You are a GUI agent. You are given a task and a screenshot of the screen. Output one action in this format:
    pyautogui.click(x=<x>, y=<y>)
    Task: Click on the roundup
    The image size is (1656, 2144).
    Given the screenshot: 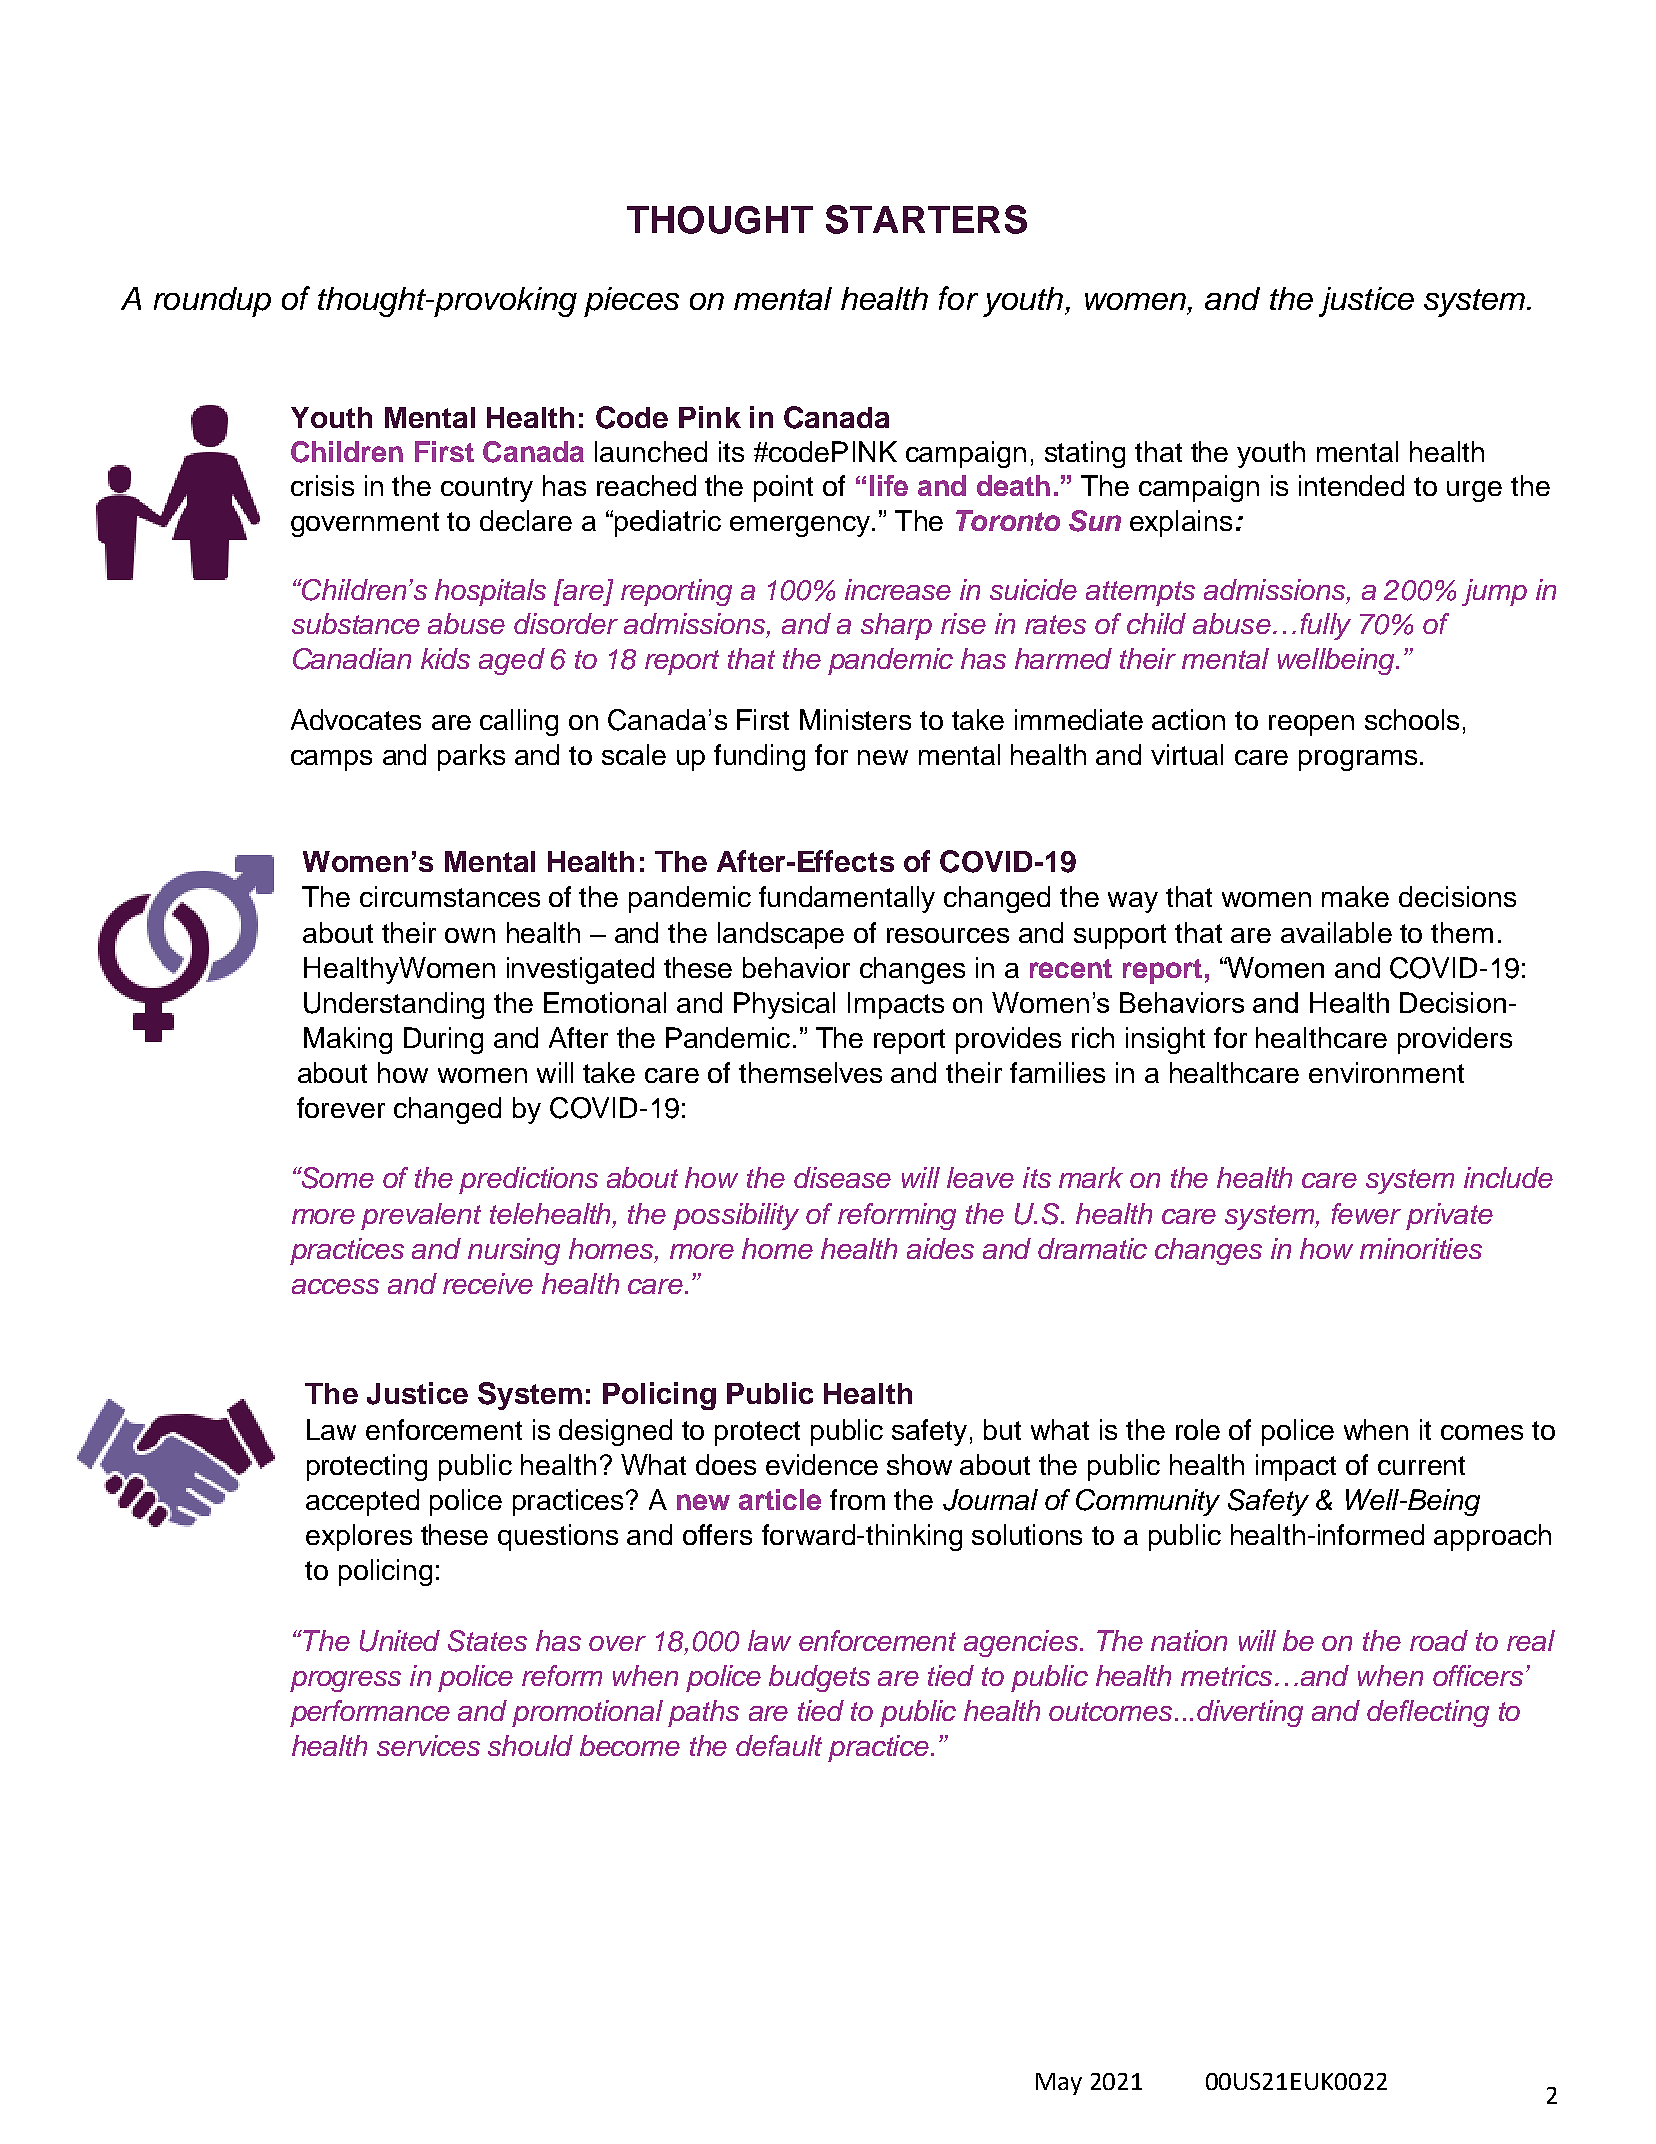 What is the action you would take?
    pyautogui.click(x=212, y=302)
